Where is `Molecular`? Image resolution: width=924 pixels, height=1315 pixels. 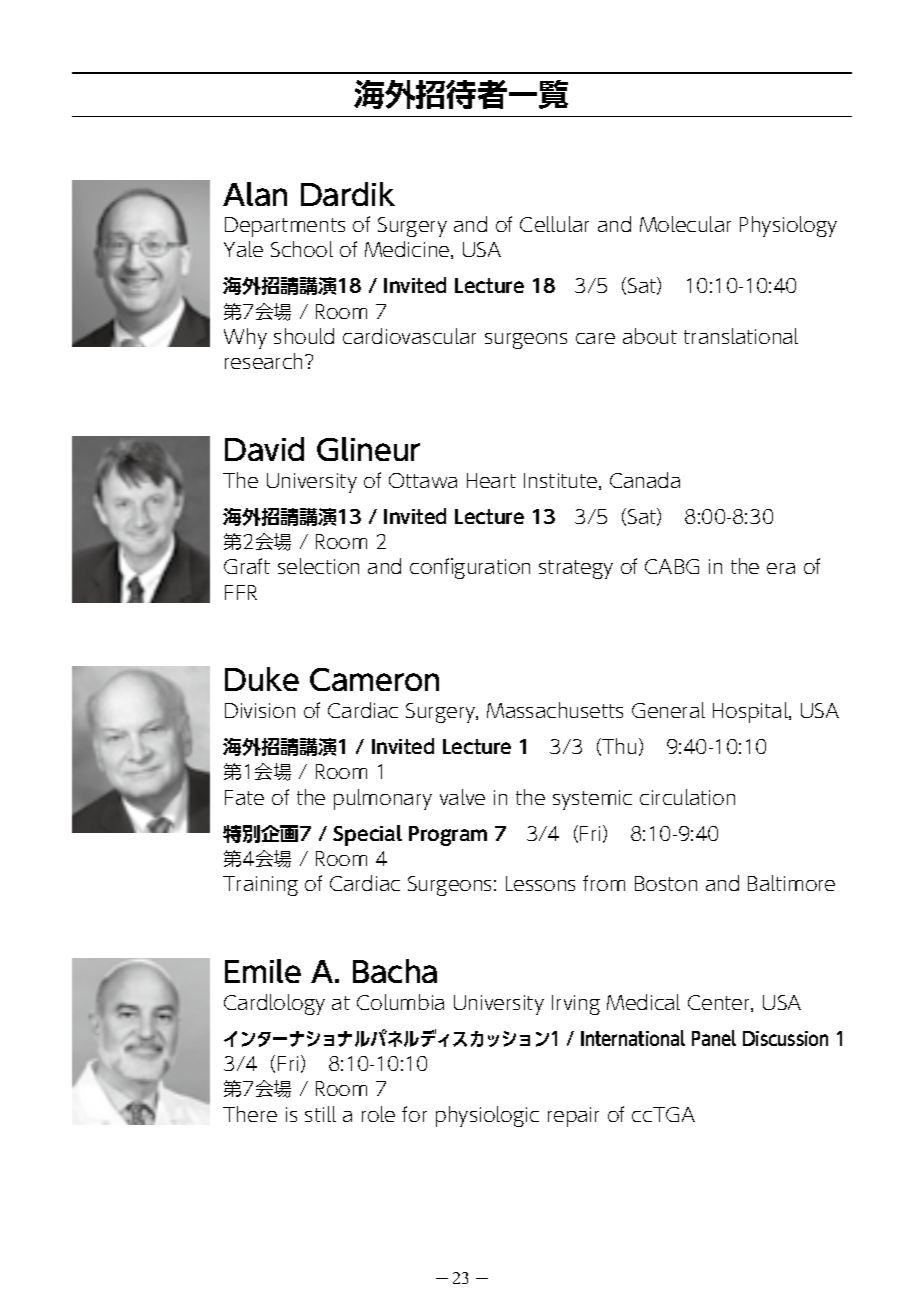 Molecular is located at coordinates (685, 224).
